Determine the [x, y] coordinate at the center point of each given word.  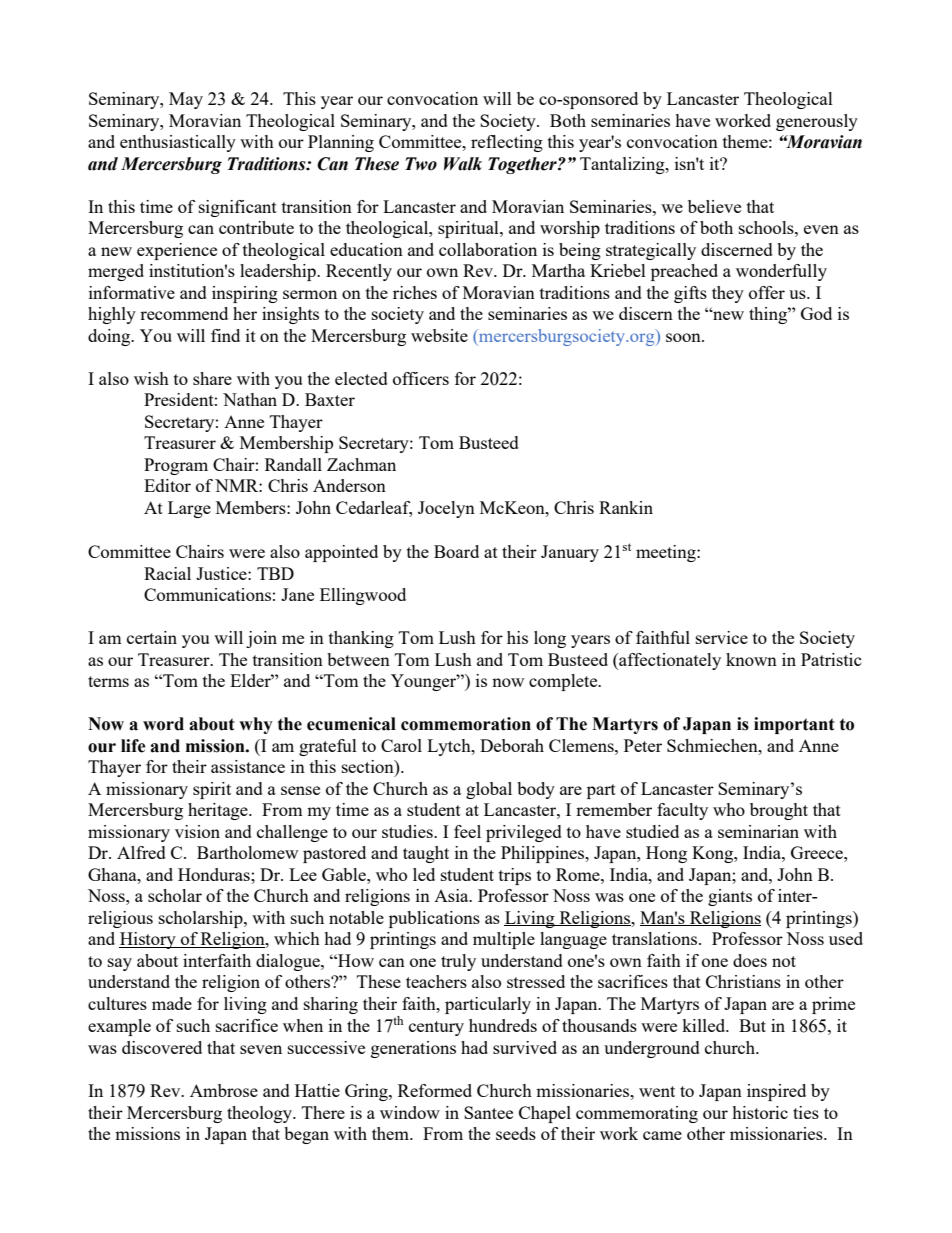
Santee [488, 1112]
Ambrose [224, 1090]
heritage [219, 811]
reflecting [507, 143]
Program [176, 466]
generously [817, 122]
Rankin [626, 507]
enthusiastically [178, 143]
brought [779, 811]
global [489, 790]
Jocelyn [446, 509]
